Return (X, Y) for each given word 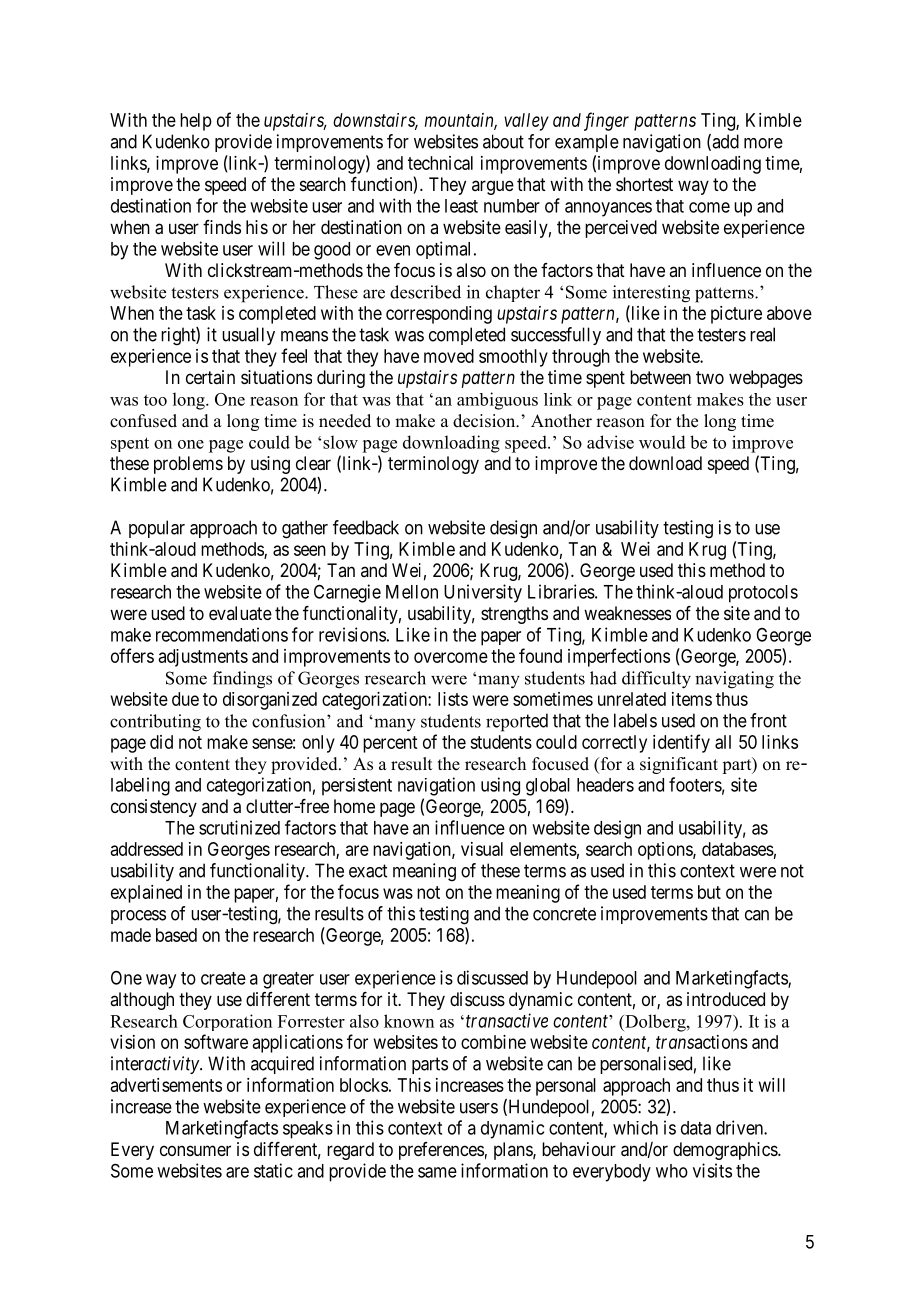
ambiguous (497, 401)
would (662, 442)
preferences (441, 1151)
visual (482, 849)
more (763, 143)
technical (440, 163)
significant (679, 765)
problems (188, 465)
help (196, 122)
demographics (726, 1151)
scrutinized (239, 827)
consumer (195, 1150)
